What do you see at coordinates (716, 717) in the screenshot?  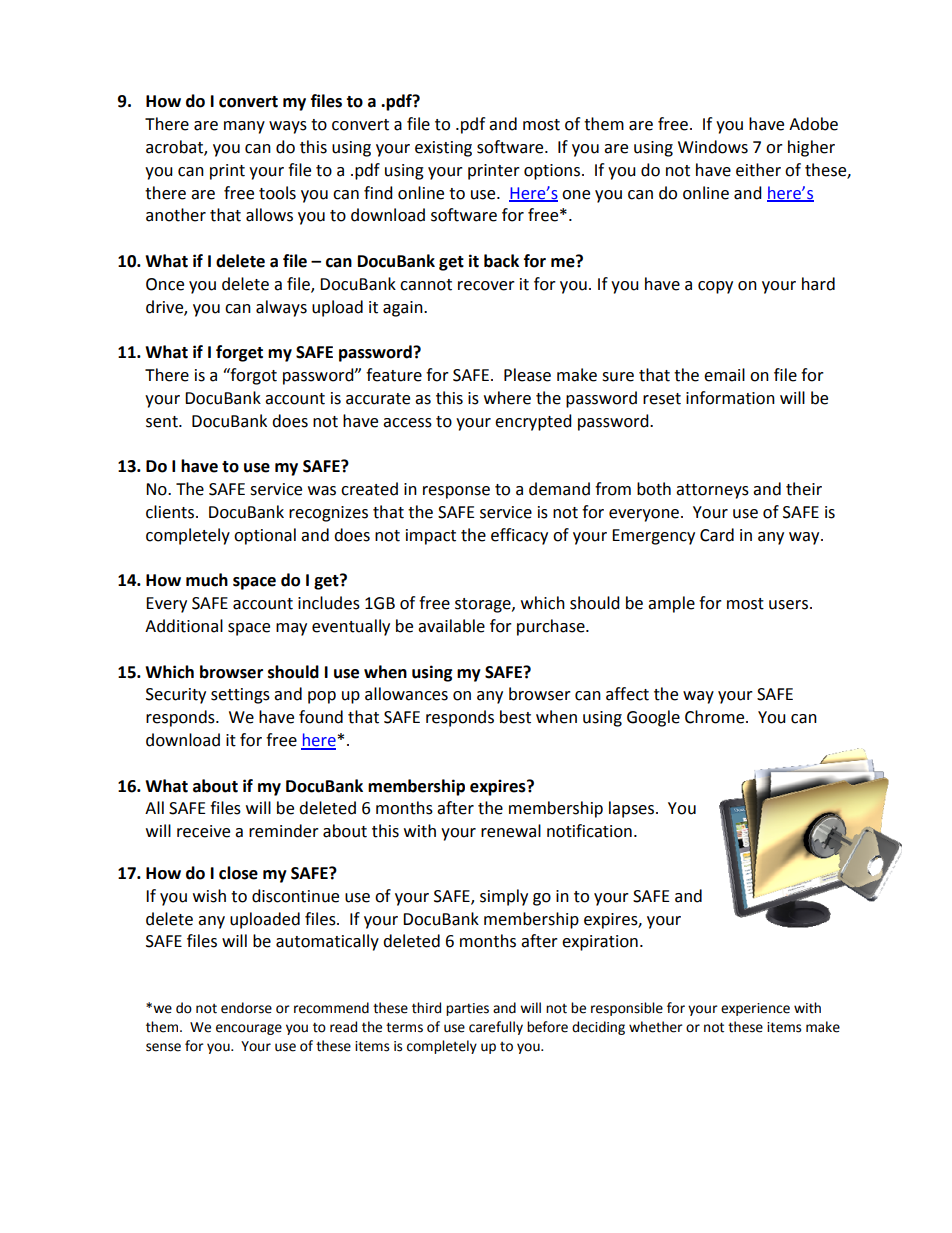 I see `Chrome` at bounding box center [716, 717].
